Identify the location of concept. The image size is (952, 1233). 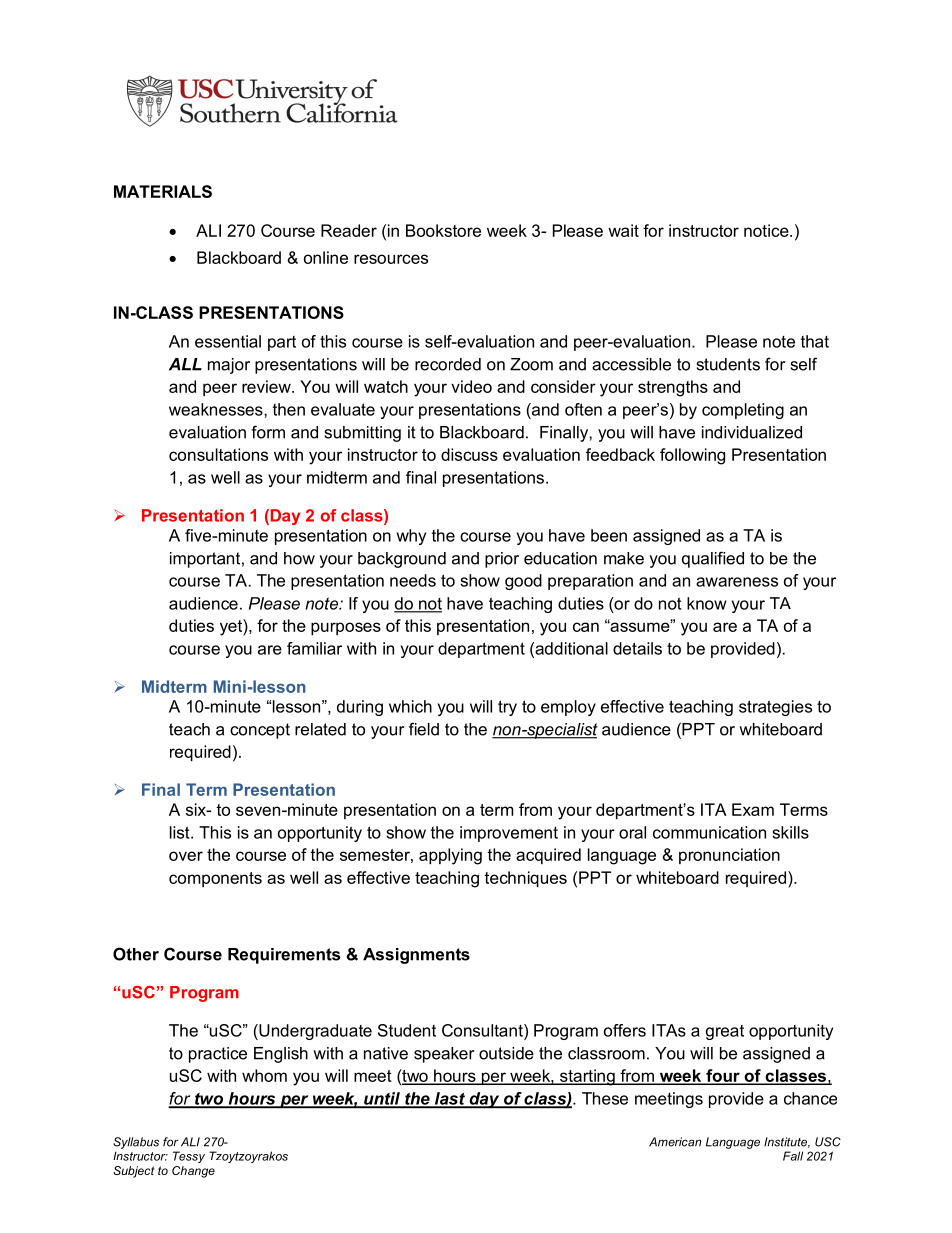
(260, 731).
